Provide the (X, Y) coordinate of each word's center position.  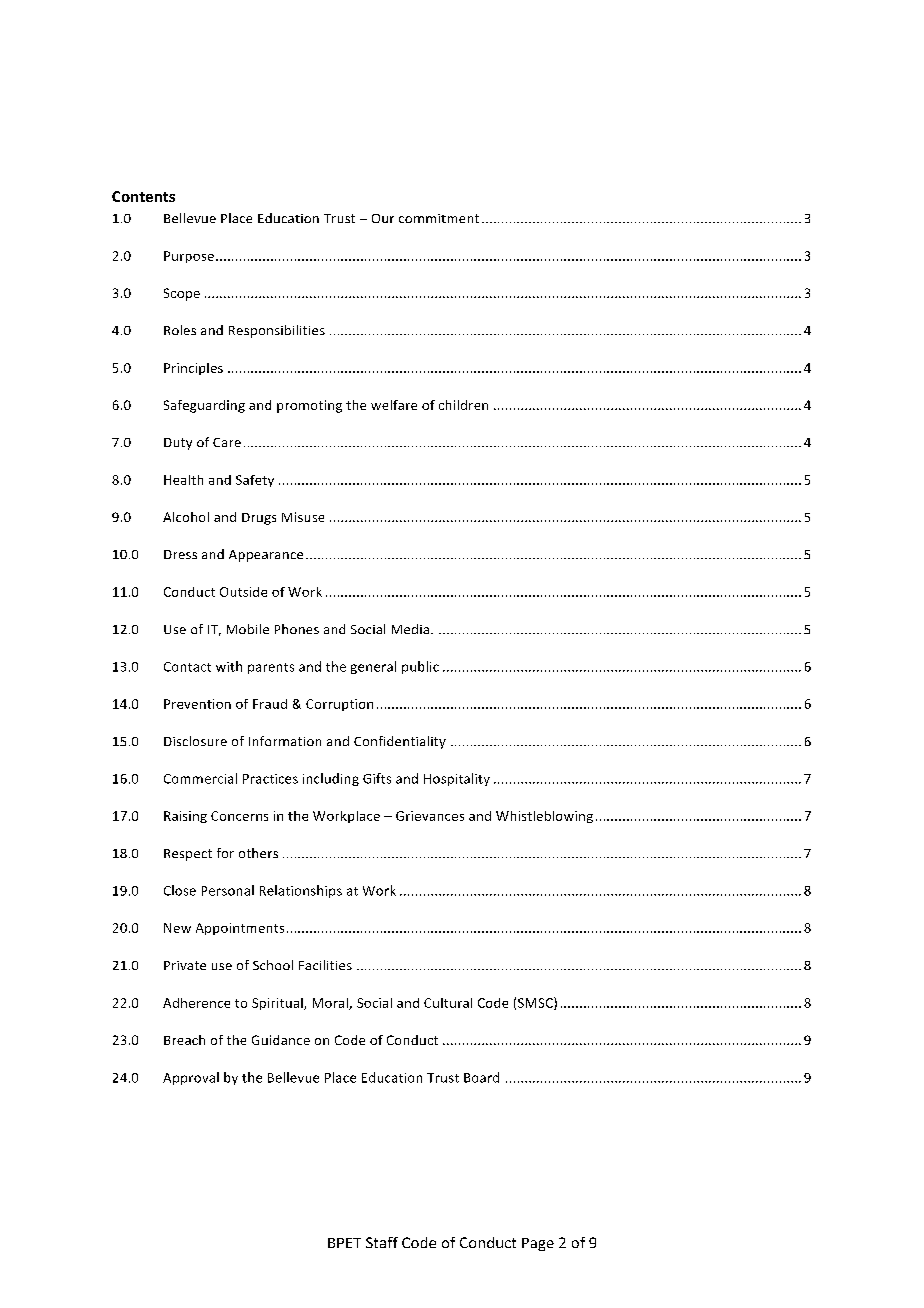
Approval (191, 1078)
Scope (182, 294)
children (463, 405)
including (331, 779)
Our (383, 218)
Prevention (197, 704)
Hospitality (457, 779)
